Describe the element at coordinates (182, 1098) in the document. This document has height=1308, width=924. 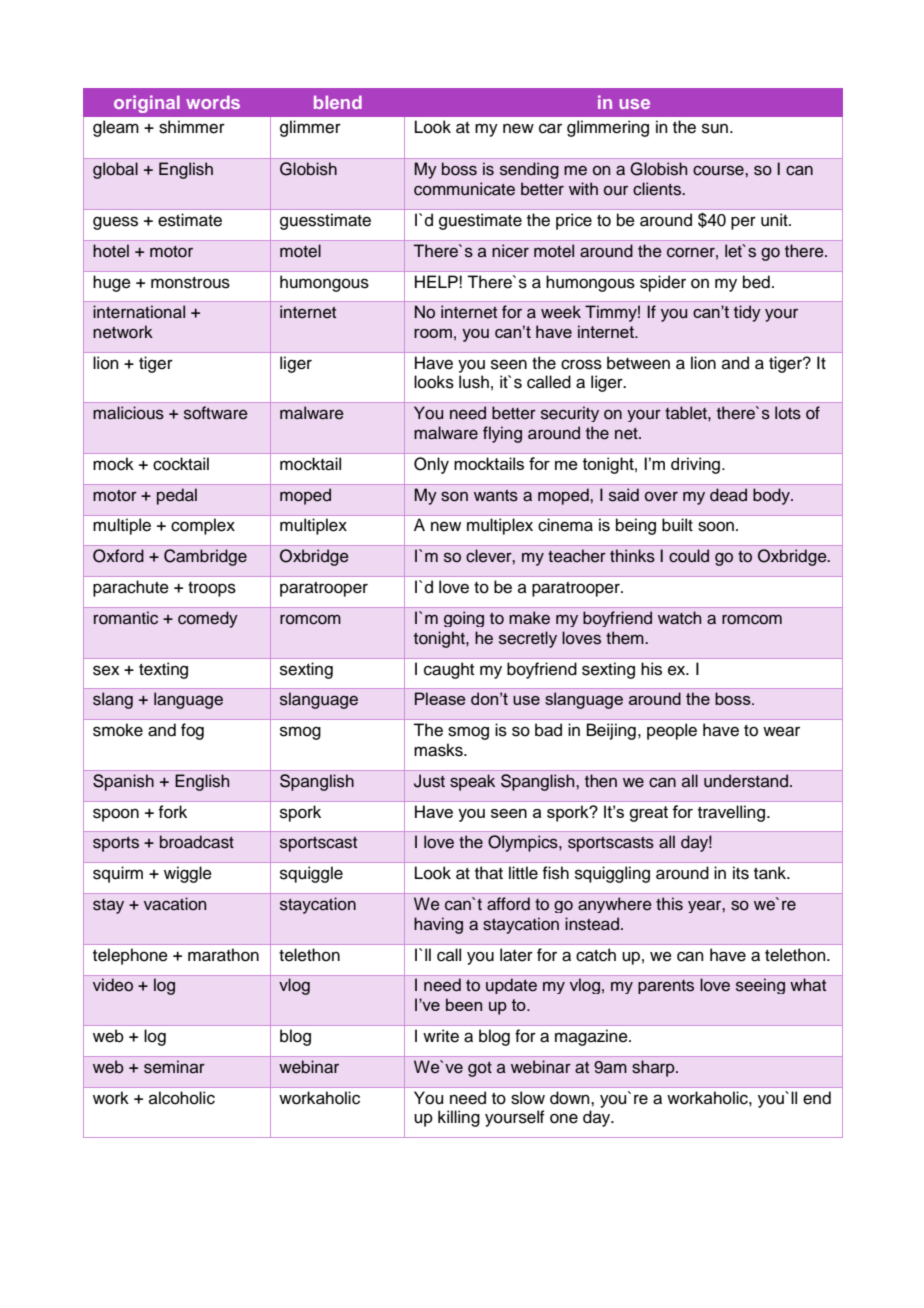
I see `alcoholic` at that location.
